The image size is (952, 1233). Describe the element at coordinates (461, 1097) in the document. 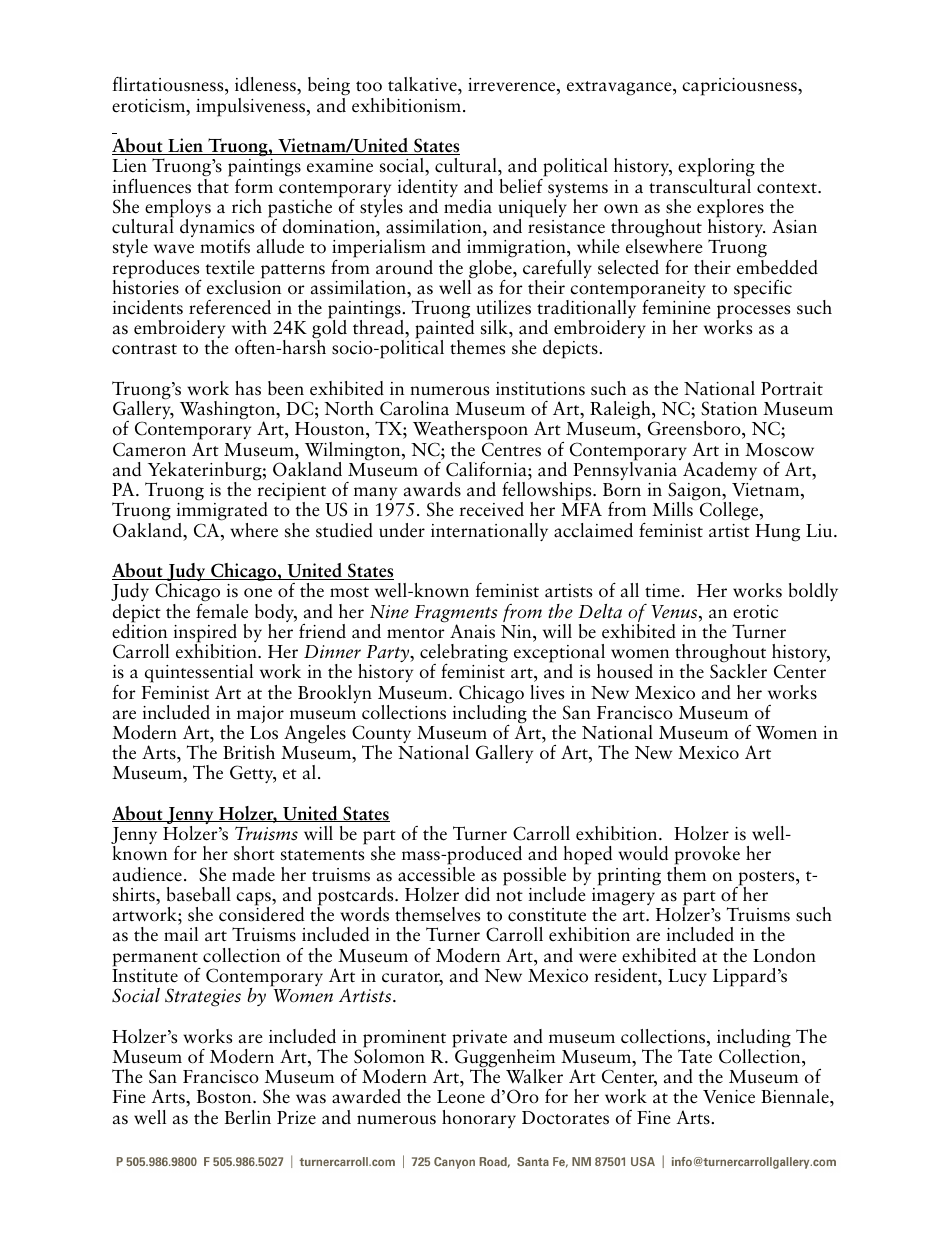

I see `Leone` at that location.
